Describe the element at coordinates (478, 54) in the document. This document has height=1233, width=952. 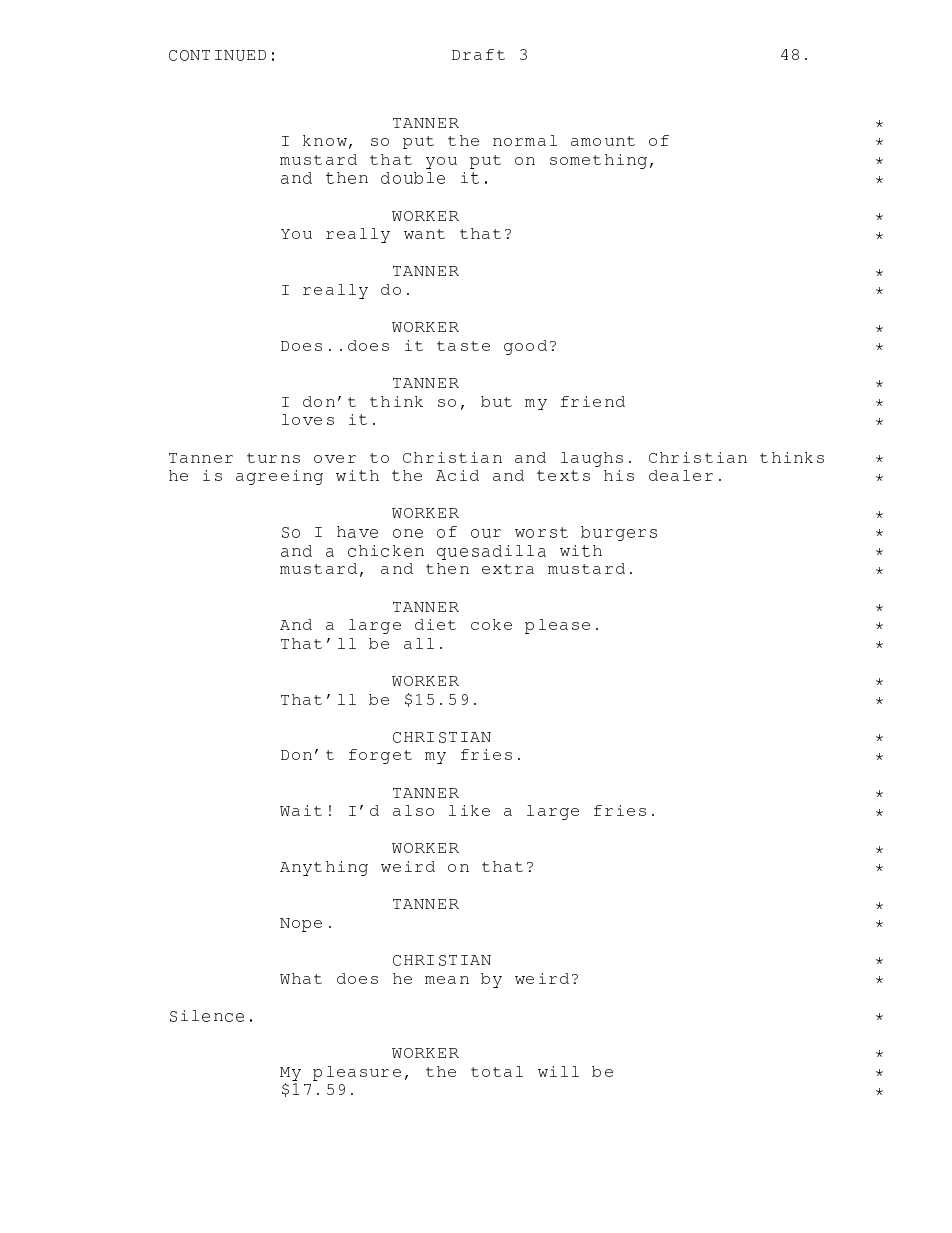
I see `Draft` at that location.
